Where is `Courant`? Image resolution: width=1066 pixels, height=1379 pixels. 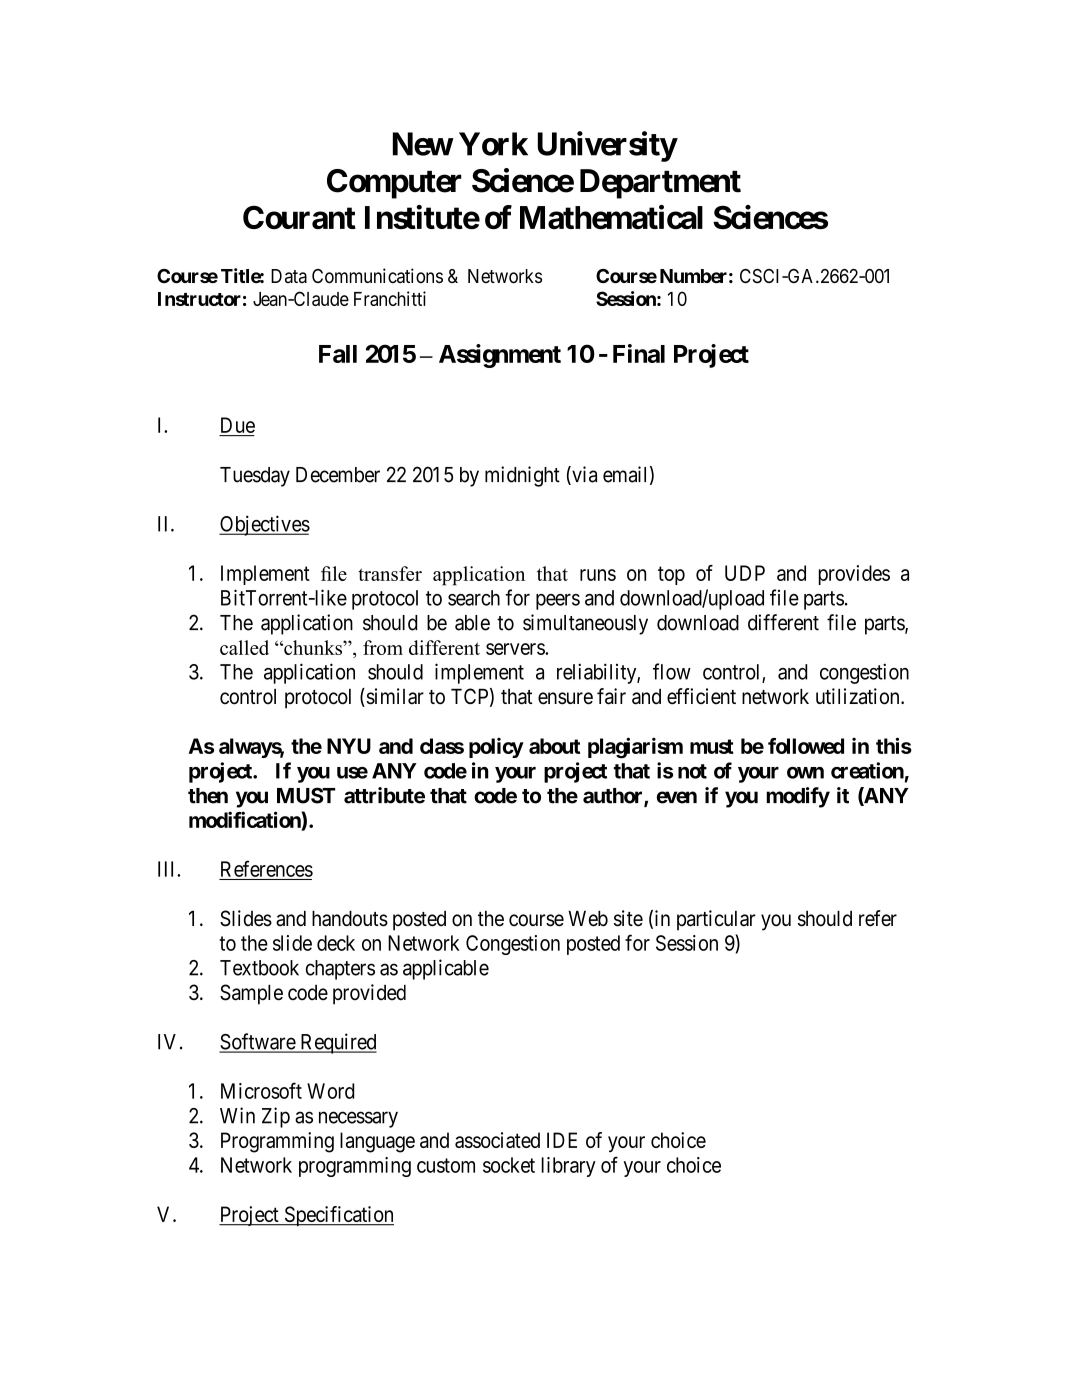 Courant is located at coordinates (299, 217).
